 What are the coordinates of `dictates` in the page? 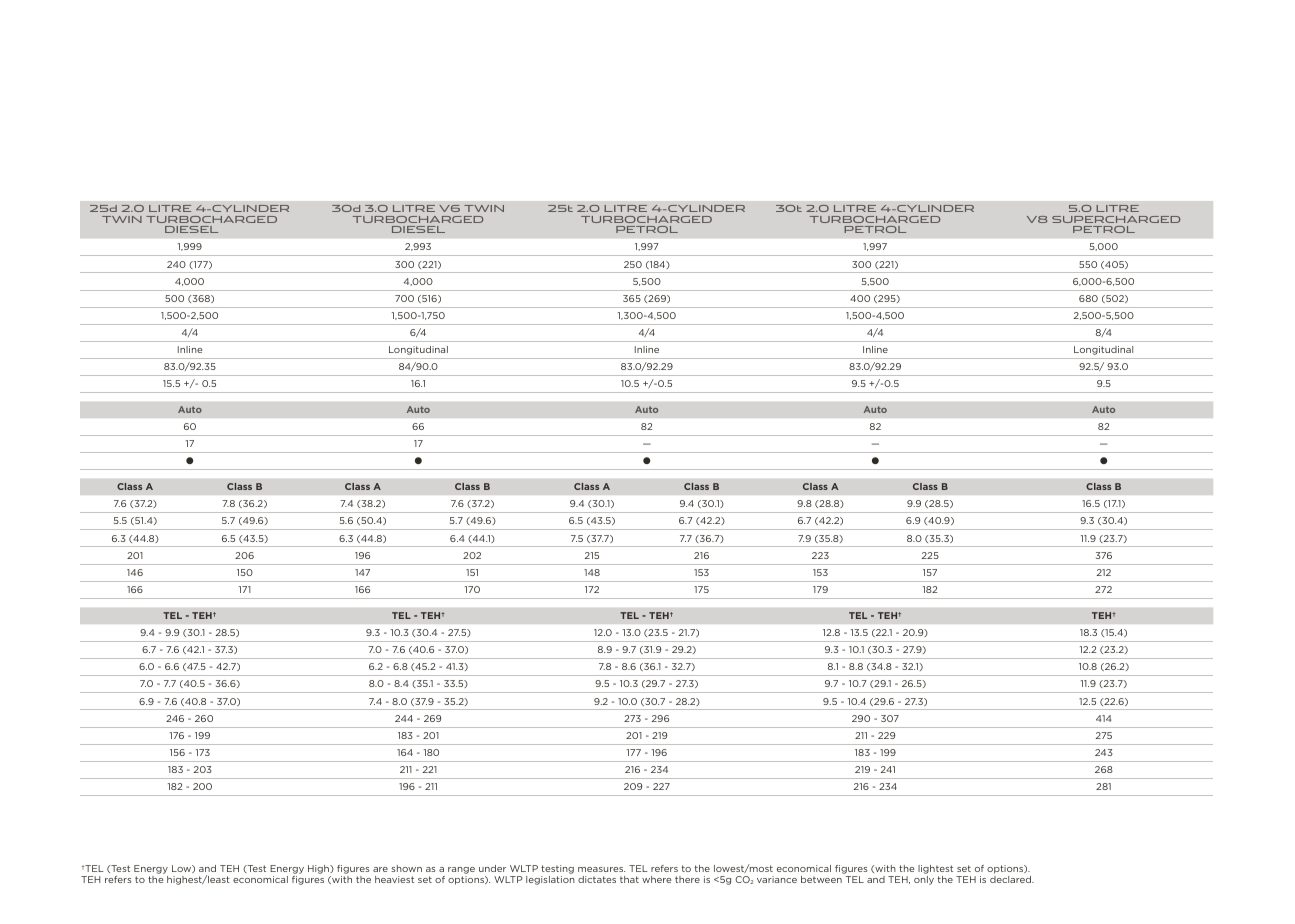 It's located at (597, 879).
